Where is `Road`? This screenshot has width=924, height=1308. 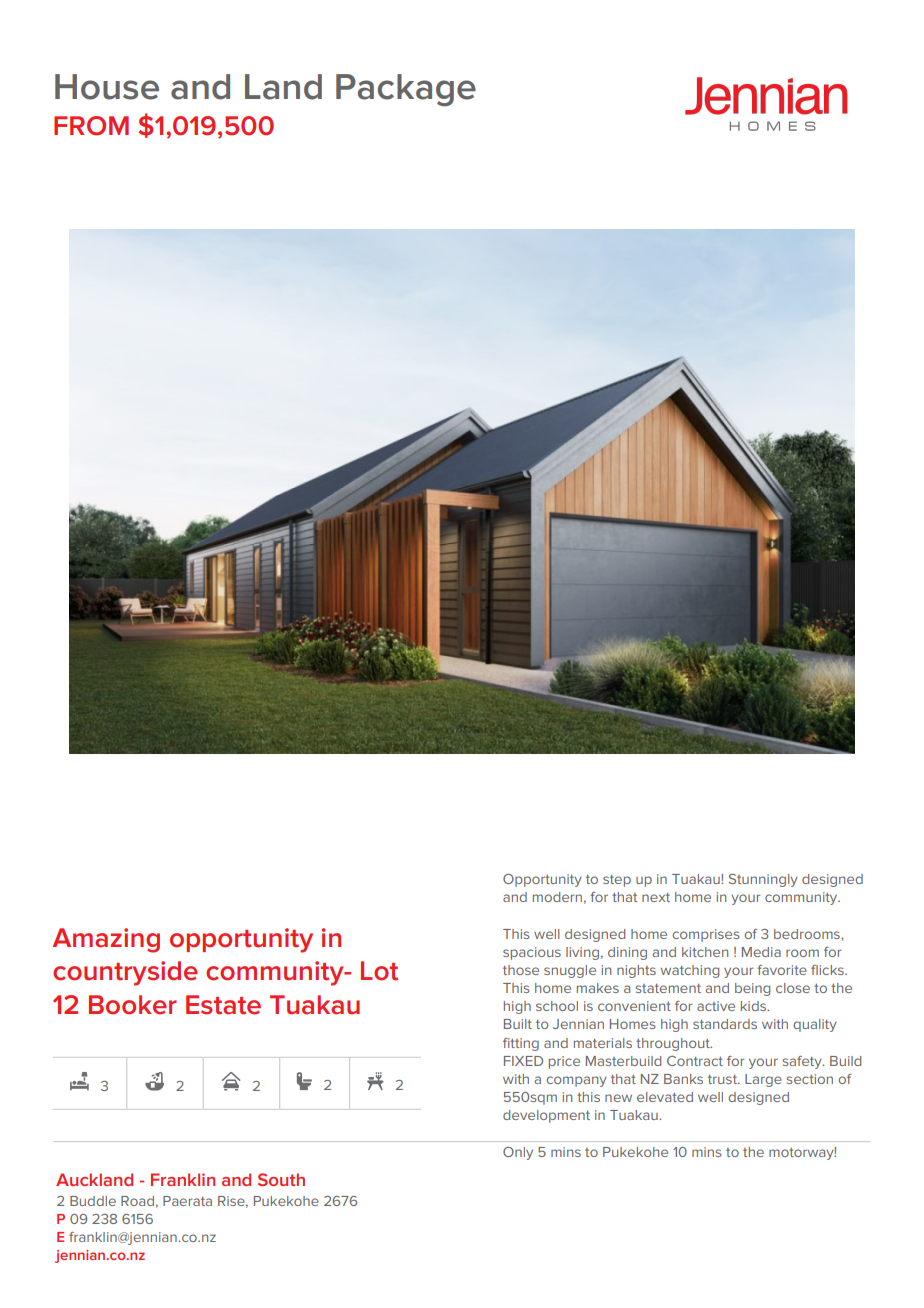
Road is located at coordinates (137, 1201).
